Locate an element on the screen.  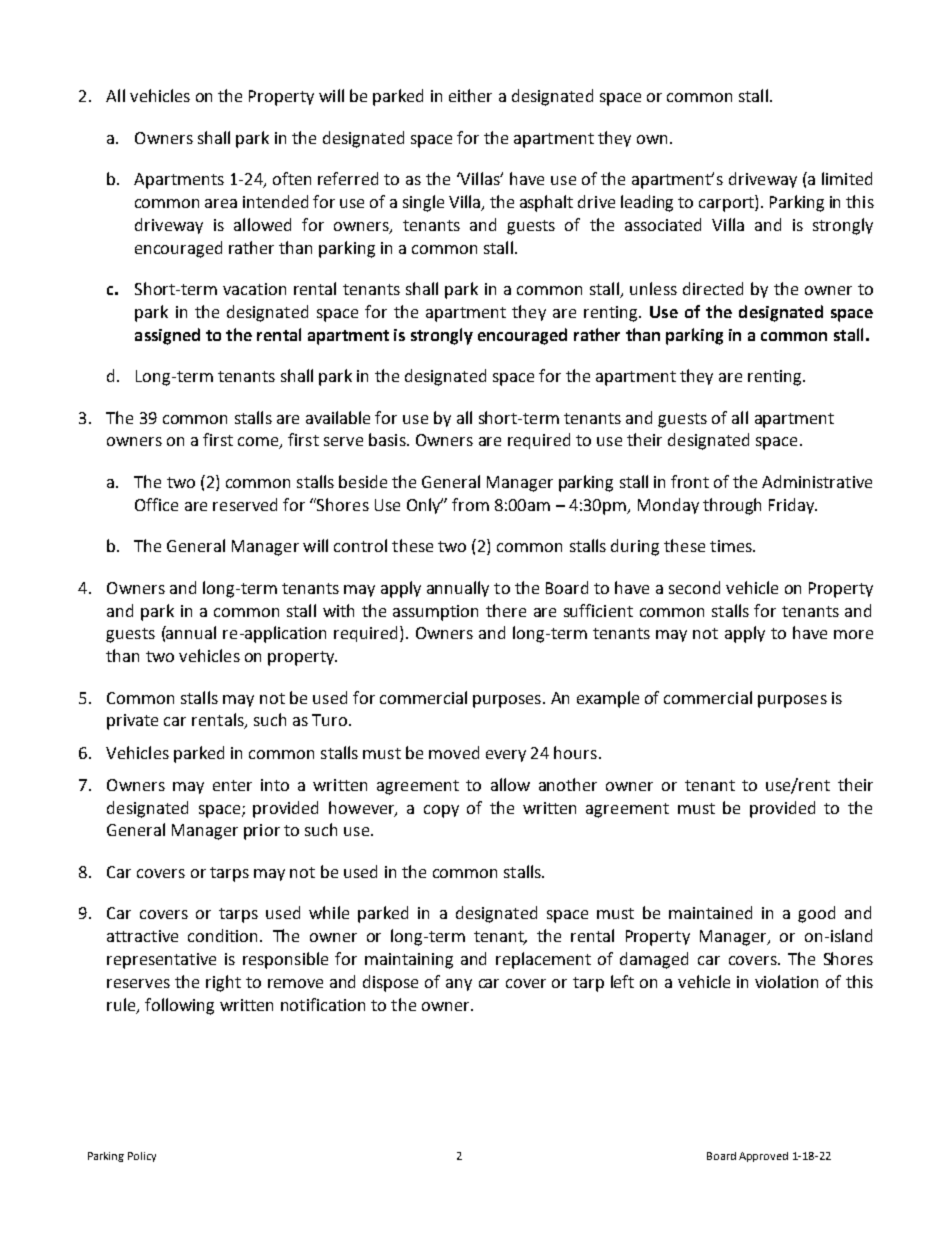
area is located at coordinates (221, 203).
